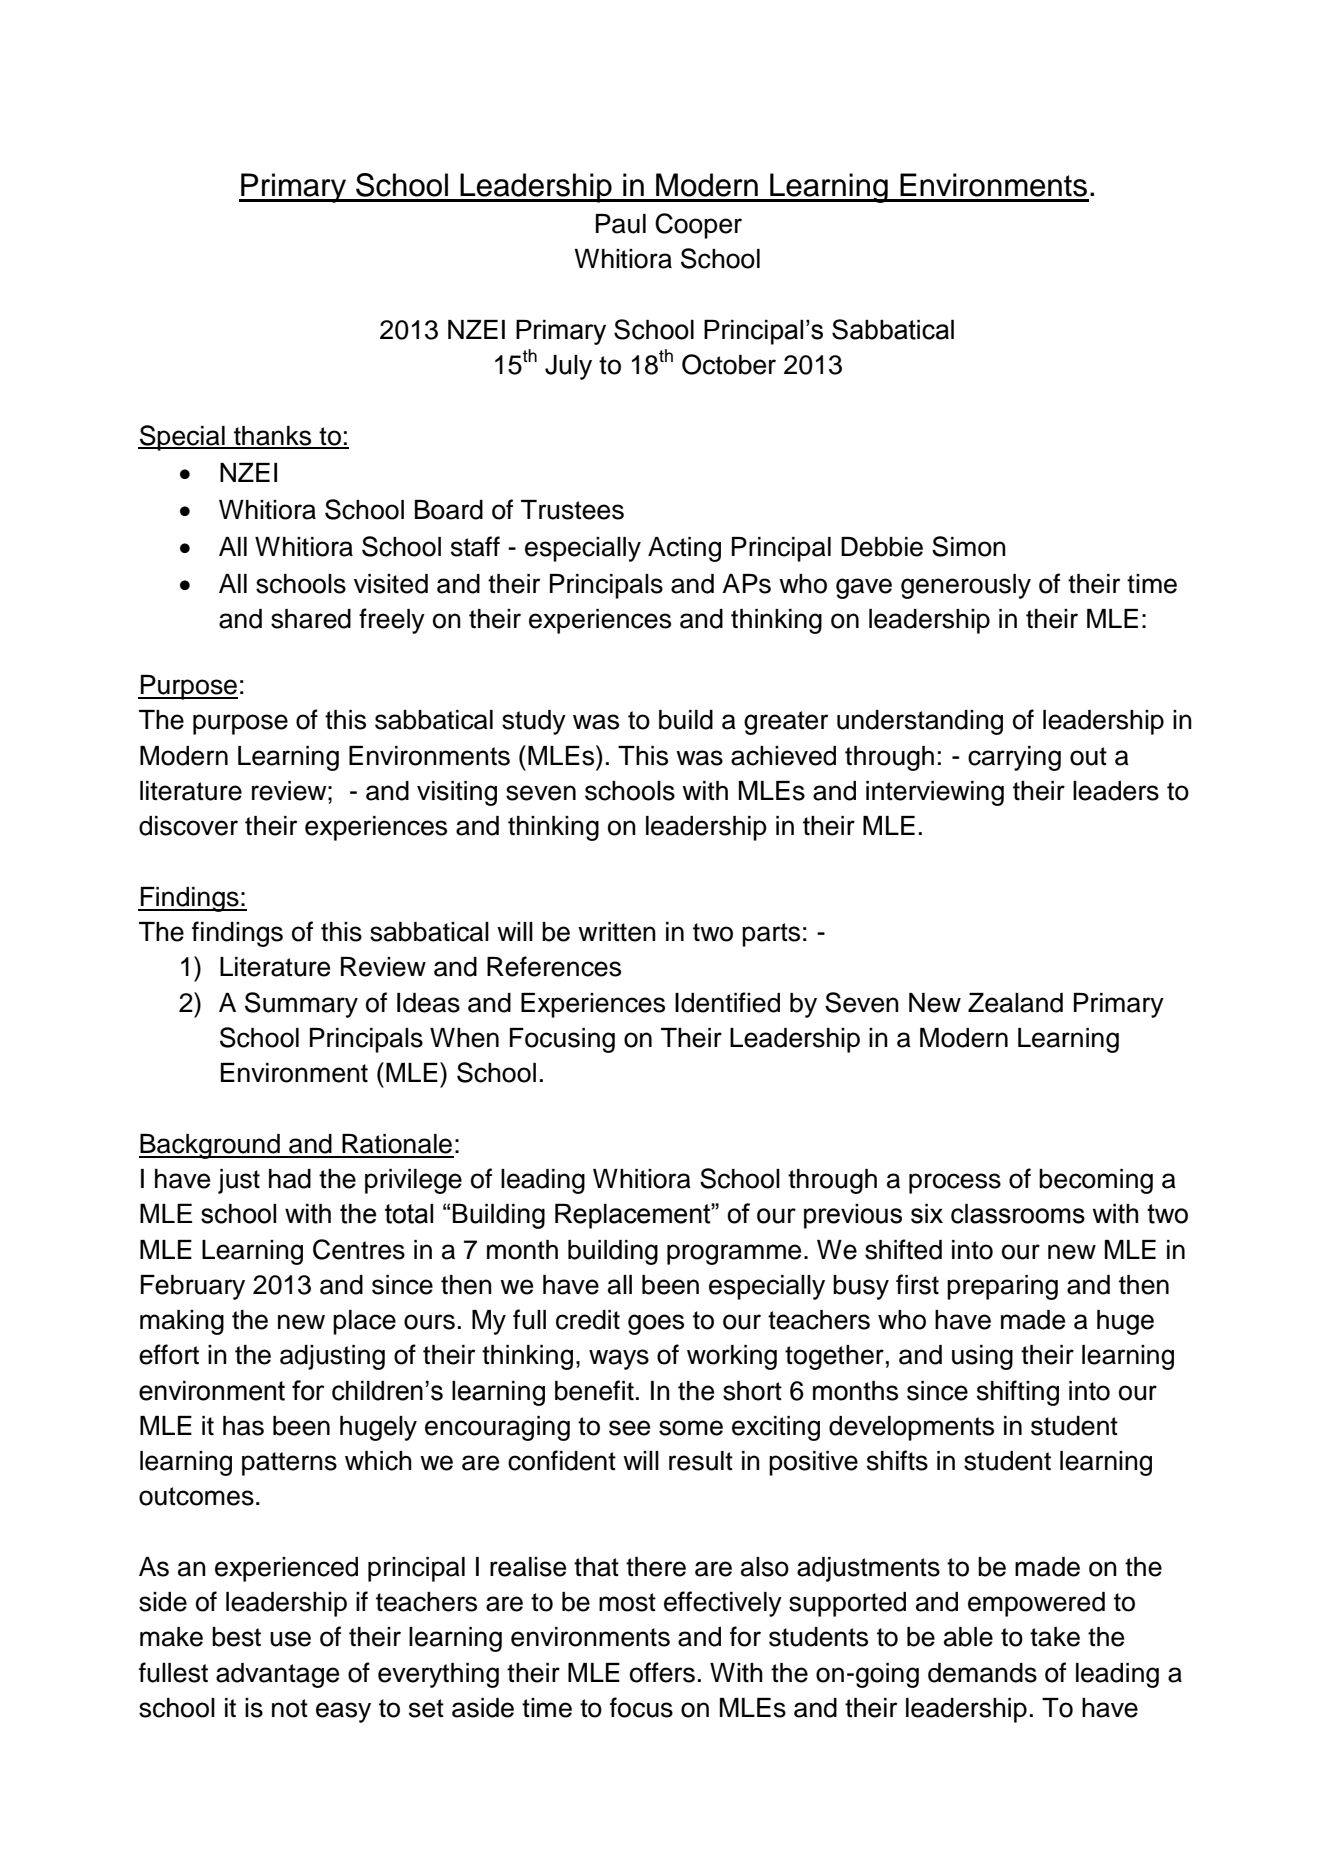 Image resolution: width=1323 pixels, height=1871 pixels. I want to click on demands, so click(982, 1673).
